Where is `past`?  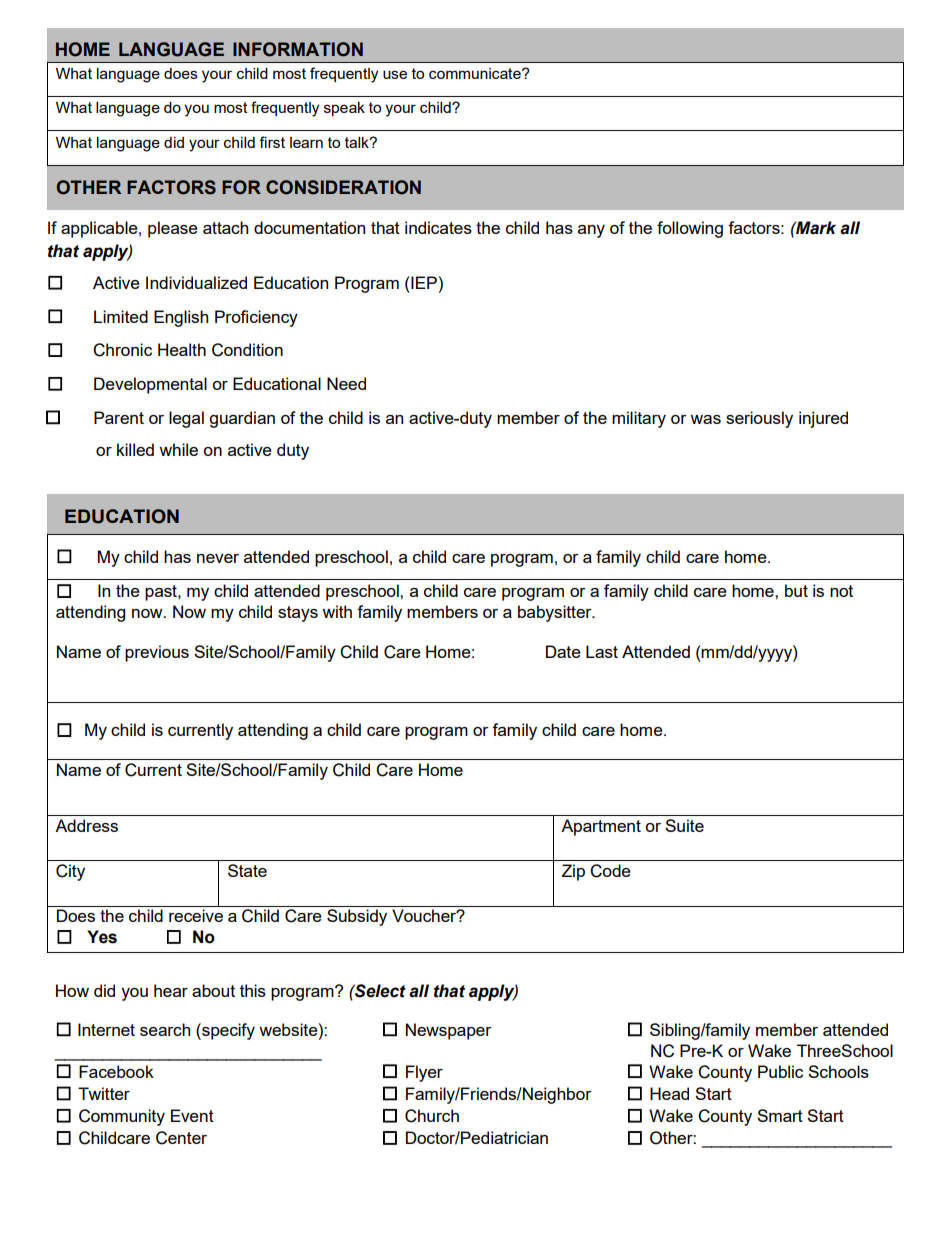
past is located at coordinates (162, 593).
